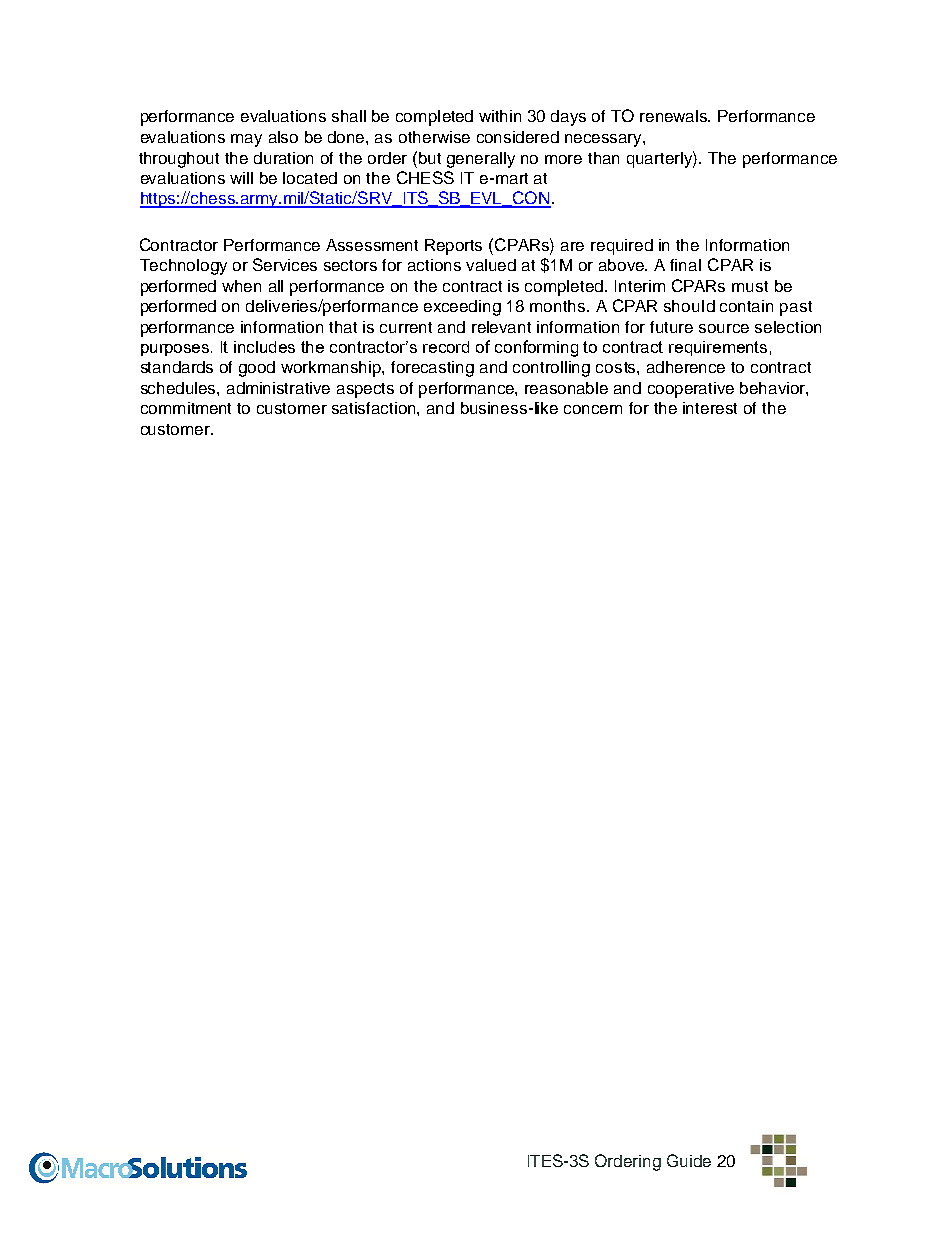  I want to click on generally, so click(481, 160).
